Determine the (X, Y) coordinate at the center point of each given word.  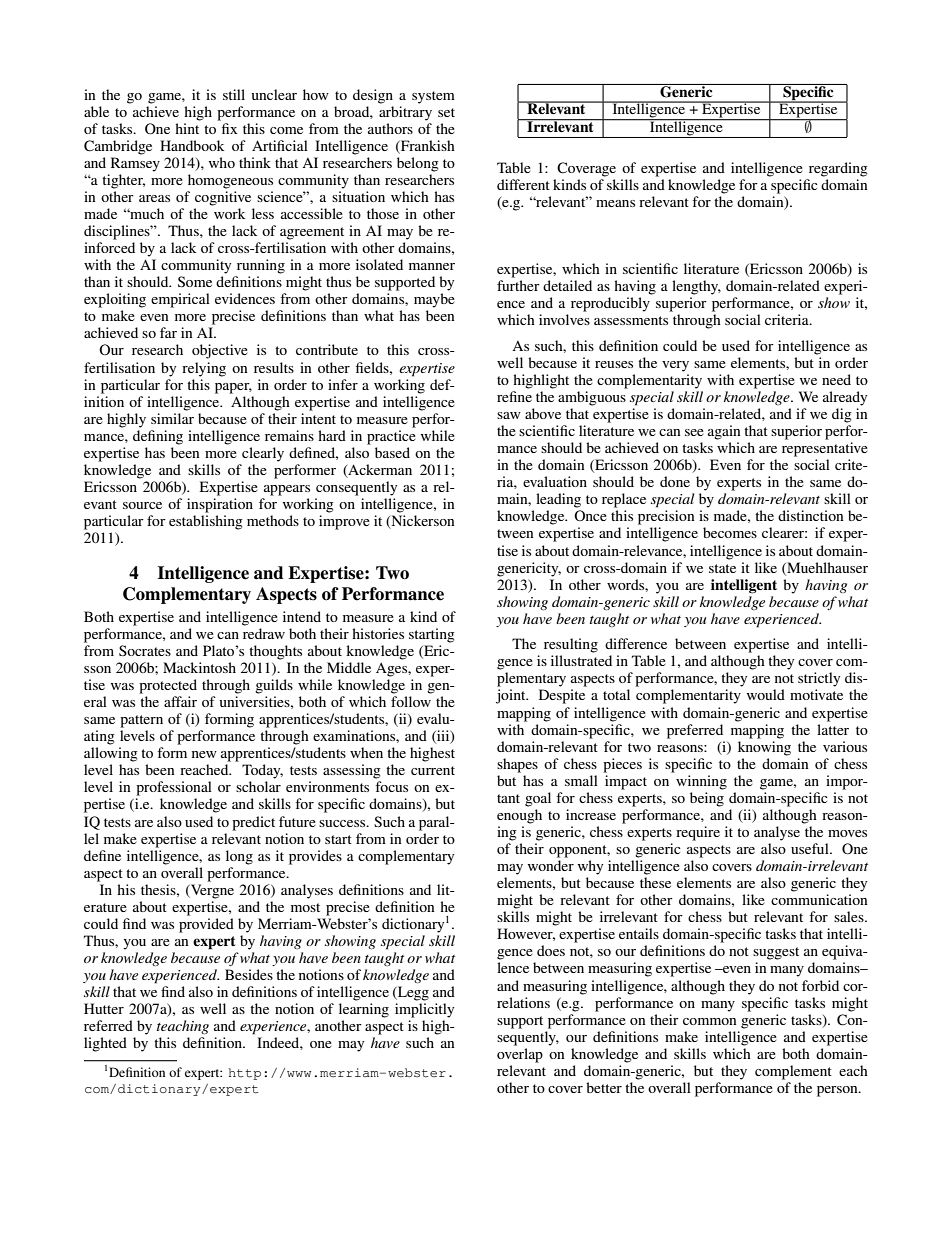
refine (514, 396)
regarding (838, 169)
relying (204, 369)
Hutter (104, 1008)
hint (187, 128)
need (836, 379)
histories (378, 633)
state (722, 568)
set (446, 112)
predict (253, 823)
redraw (264, 633)
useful (811, 848)
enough (519, 816)
